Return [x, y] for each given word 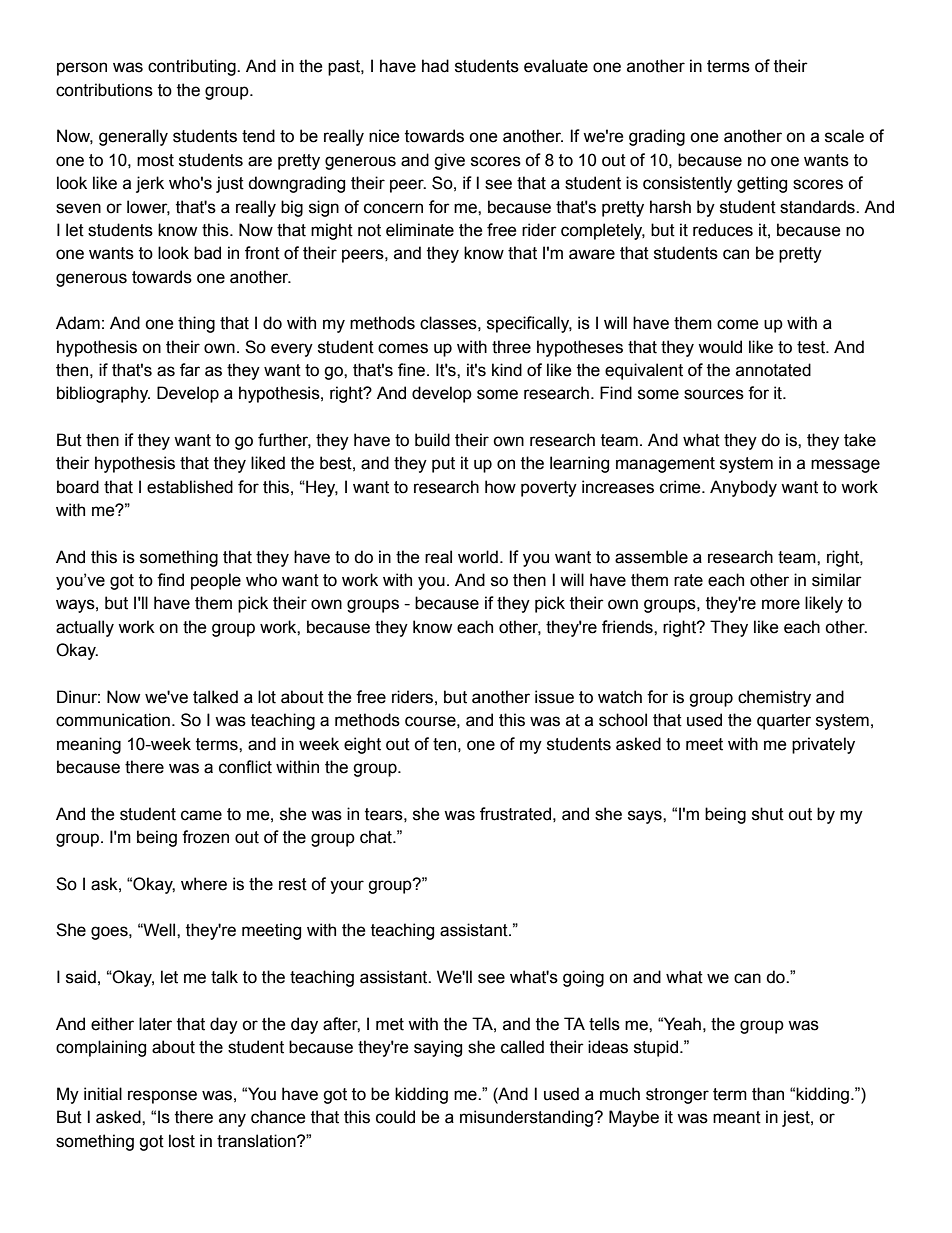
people [216, 581]
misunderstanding [527, 1118]
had [435, 66]
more [781, 604]
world [478, 557]
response [162, 1097]
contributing [193, 67]
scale [844, 136]
